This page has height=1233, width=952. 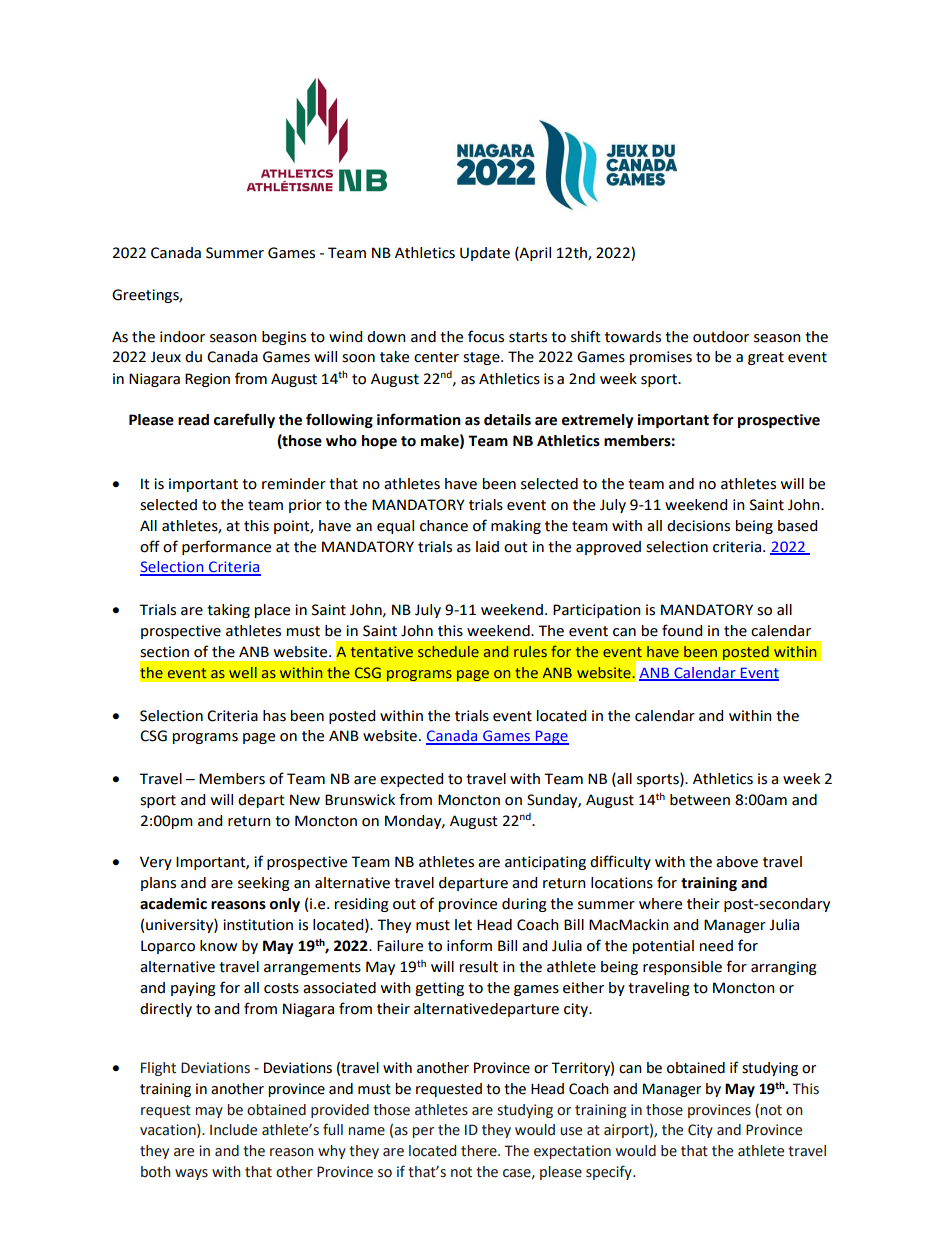 What do you see at coordinates (182, 337) in the page?
I see `indoor` at bounding box center [182, 337].
